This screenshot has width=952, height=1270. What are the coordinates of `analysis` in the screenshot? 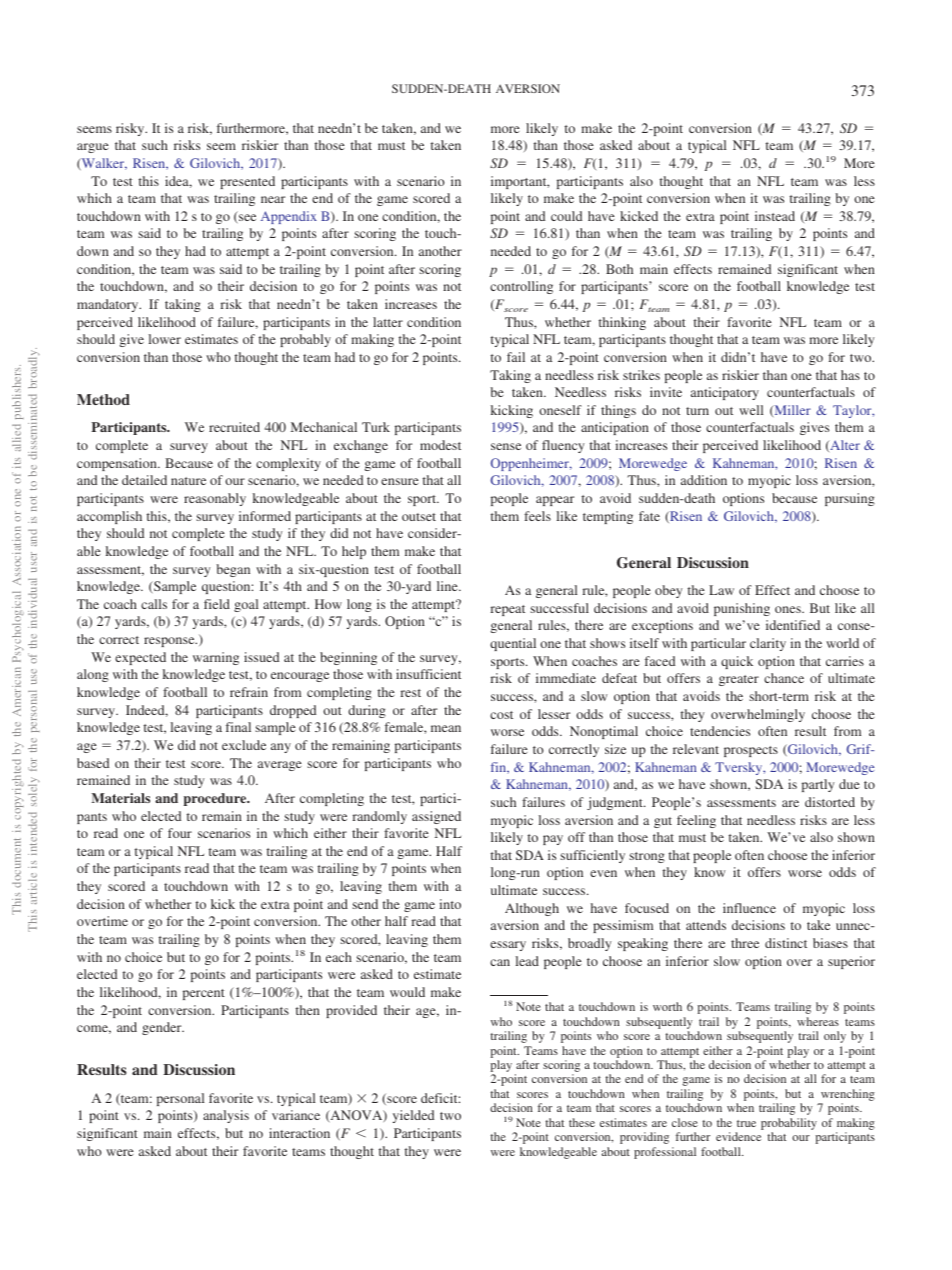 It's located at (226, 1116).
